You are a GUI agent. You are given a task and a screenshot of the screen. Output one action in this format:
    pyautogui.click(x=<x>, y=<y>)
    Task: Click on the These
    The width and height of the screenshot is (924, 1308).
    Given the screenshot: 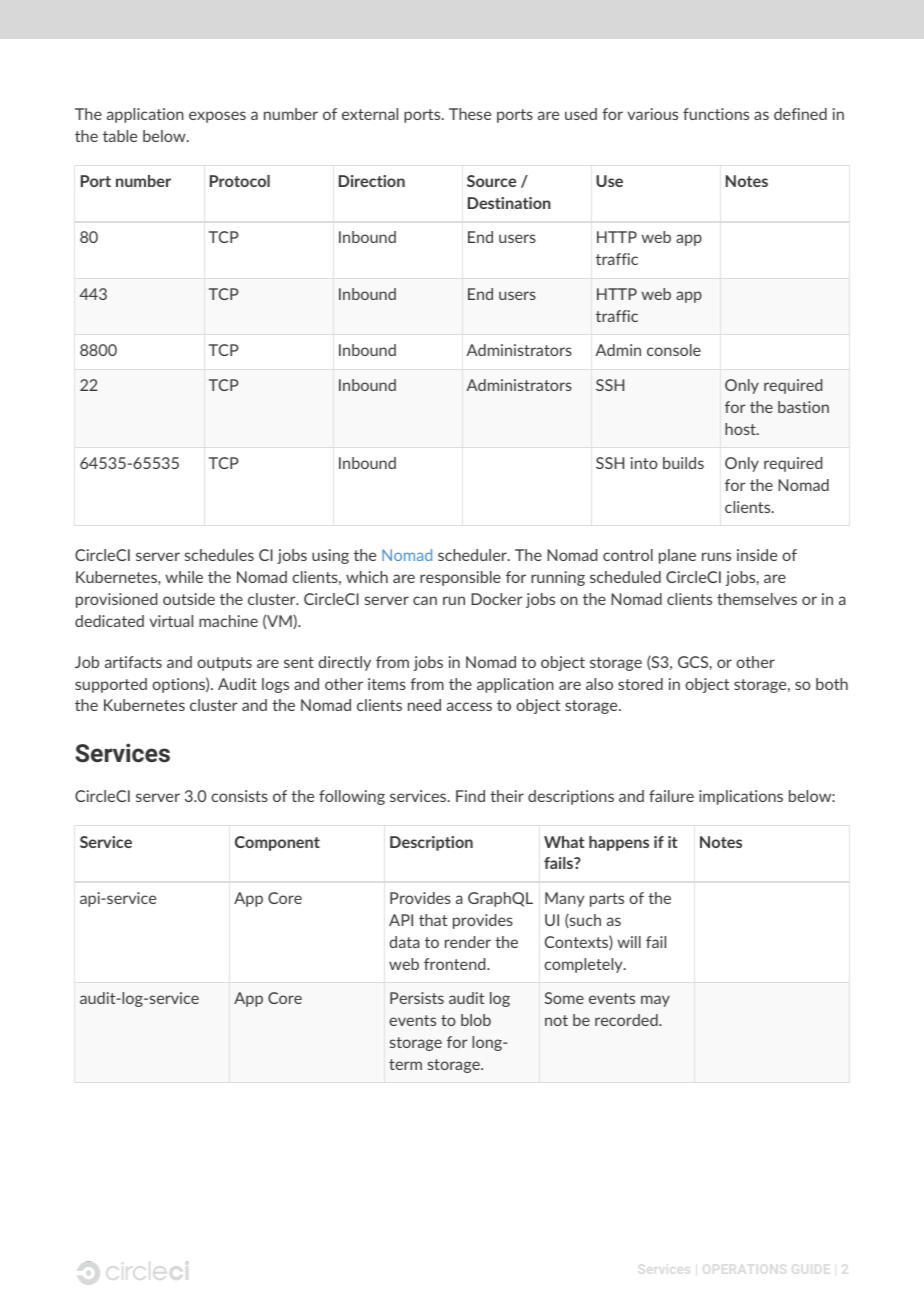 What is the action you would take?
    pyautogui.click(x=470, y=114)
